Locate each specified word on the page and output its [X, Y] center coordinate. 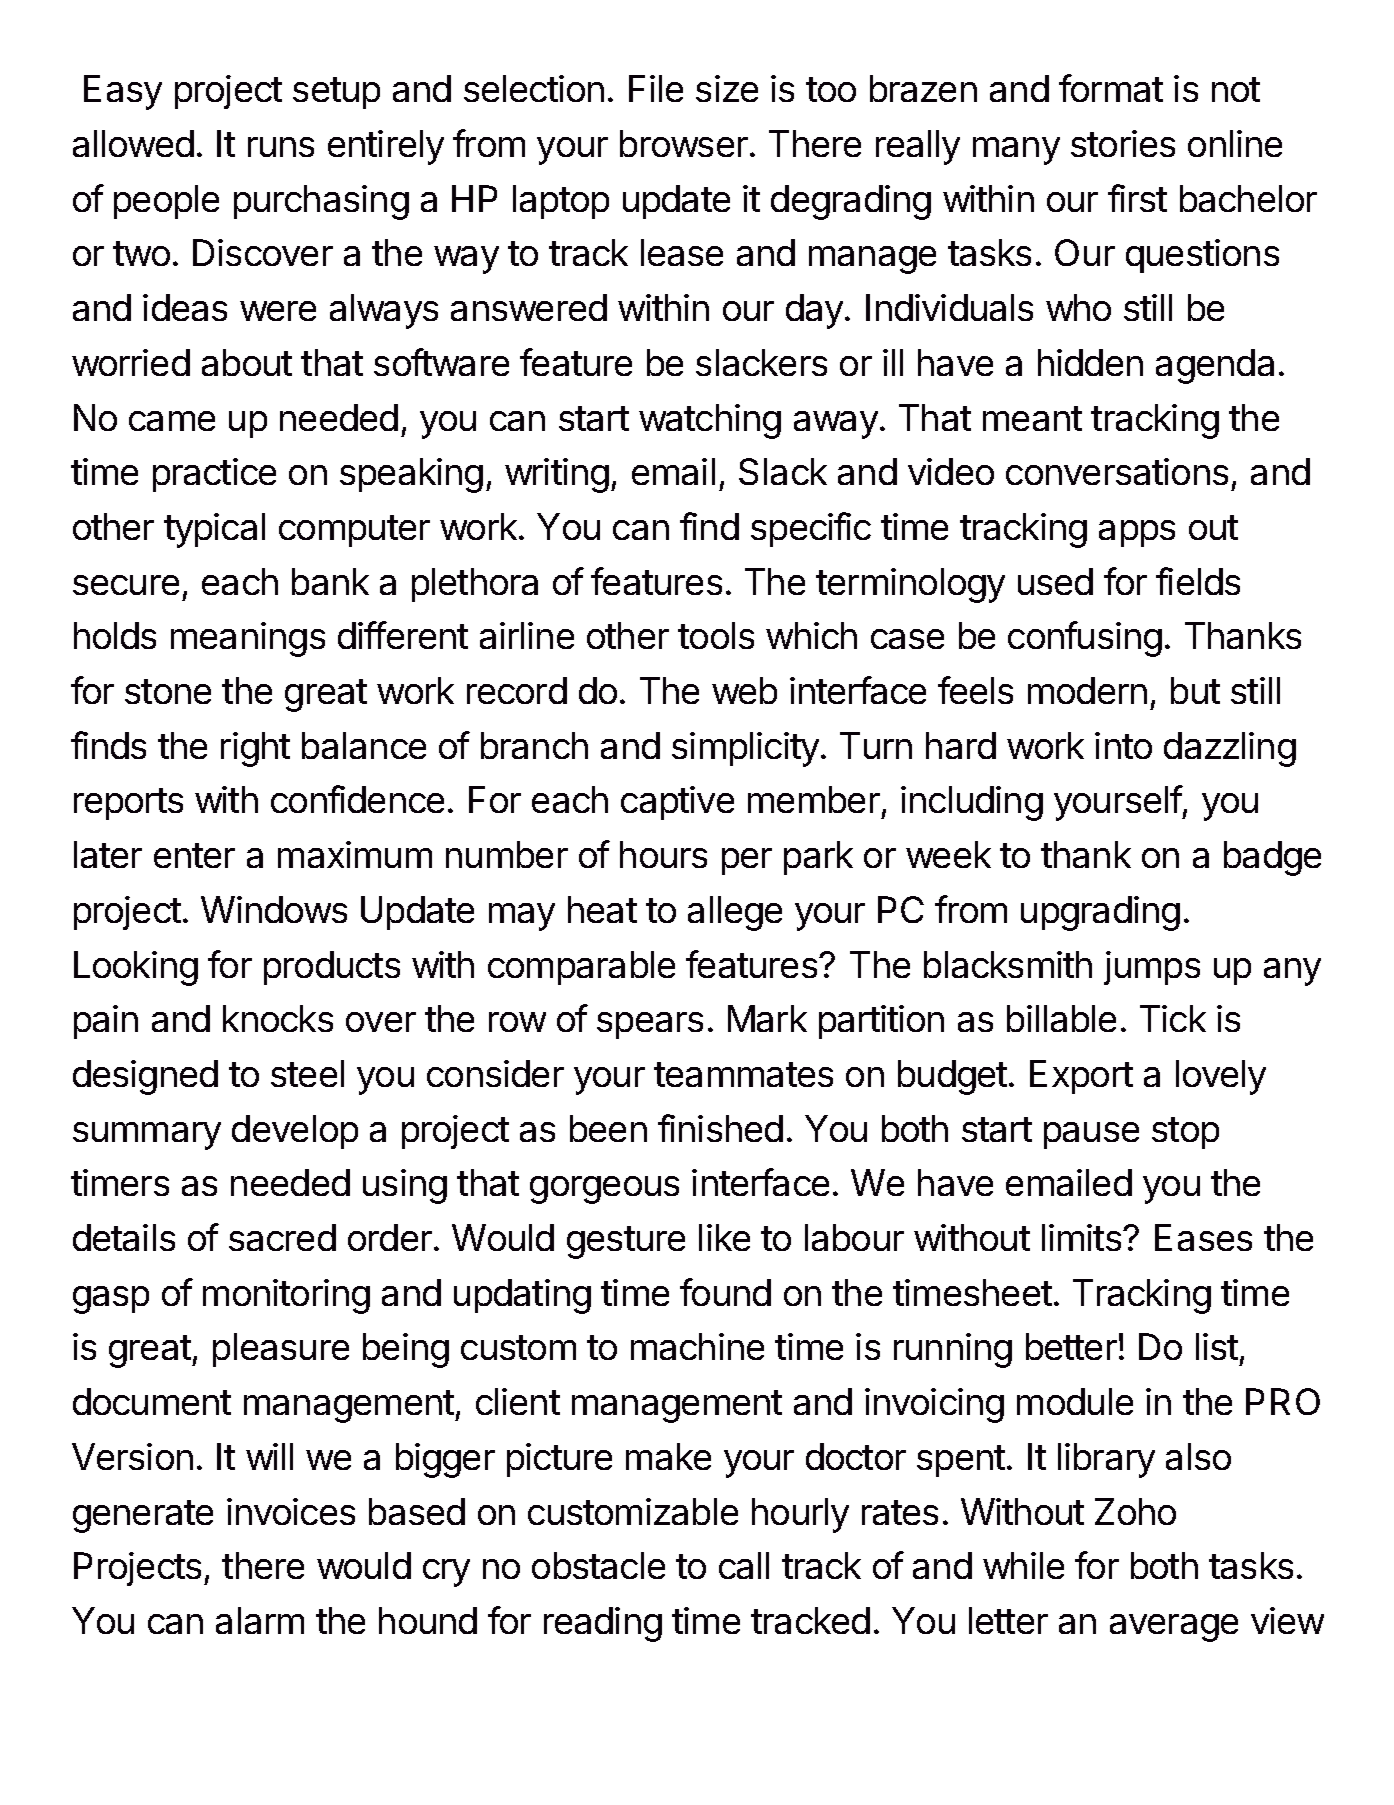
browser [684, 143]
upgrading [1100, 913]
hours [663, 854]
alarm [260, 1620]
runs [281, 147]
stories [1123, 143]
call [744, 1565]
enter [194, 855]
